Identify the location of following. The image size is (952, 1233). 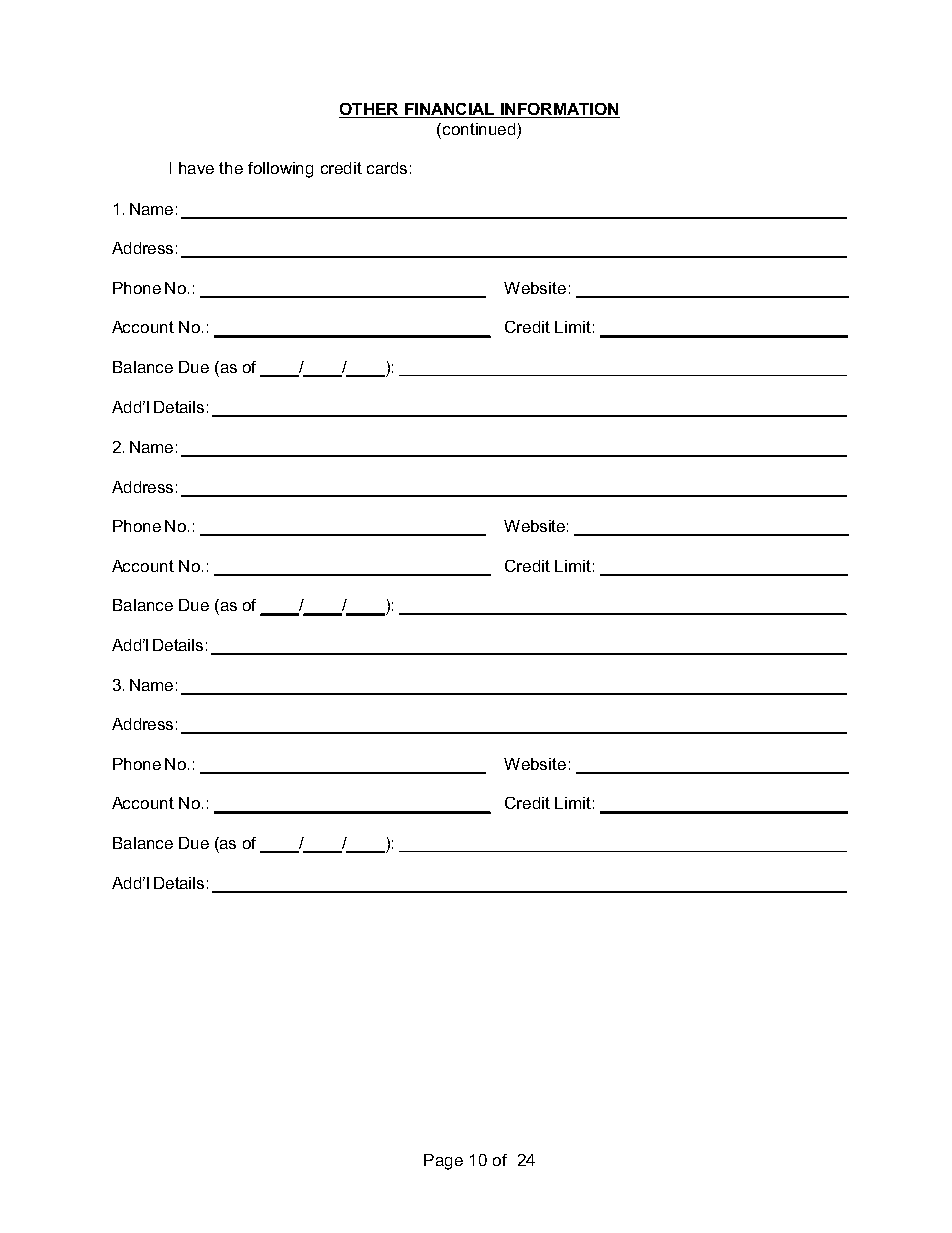
(280, 170).
